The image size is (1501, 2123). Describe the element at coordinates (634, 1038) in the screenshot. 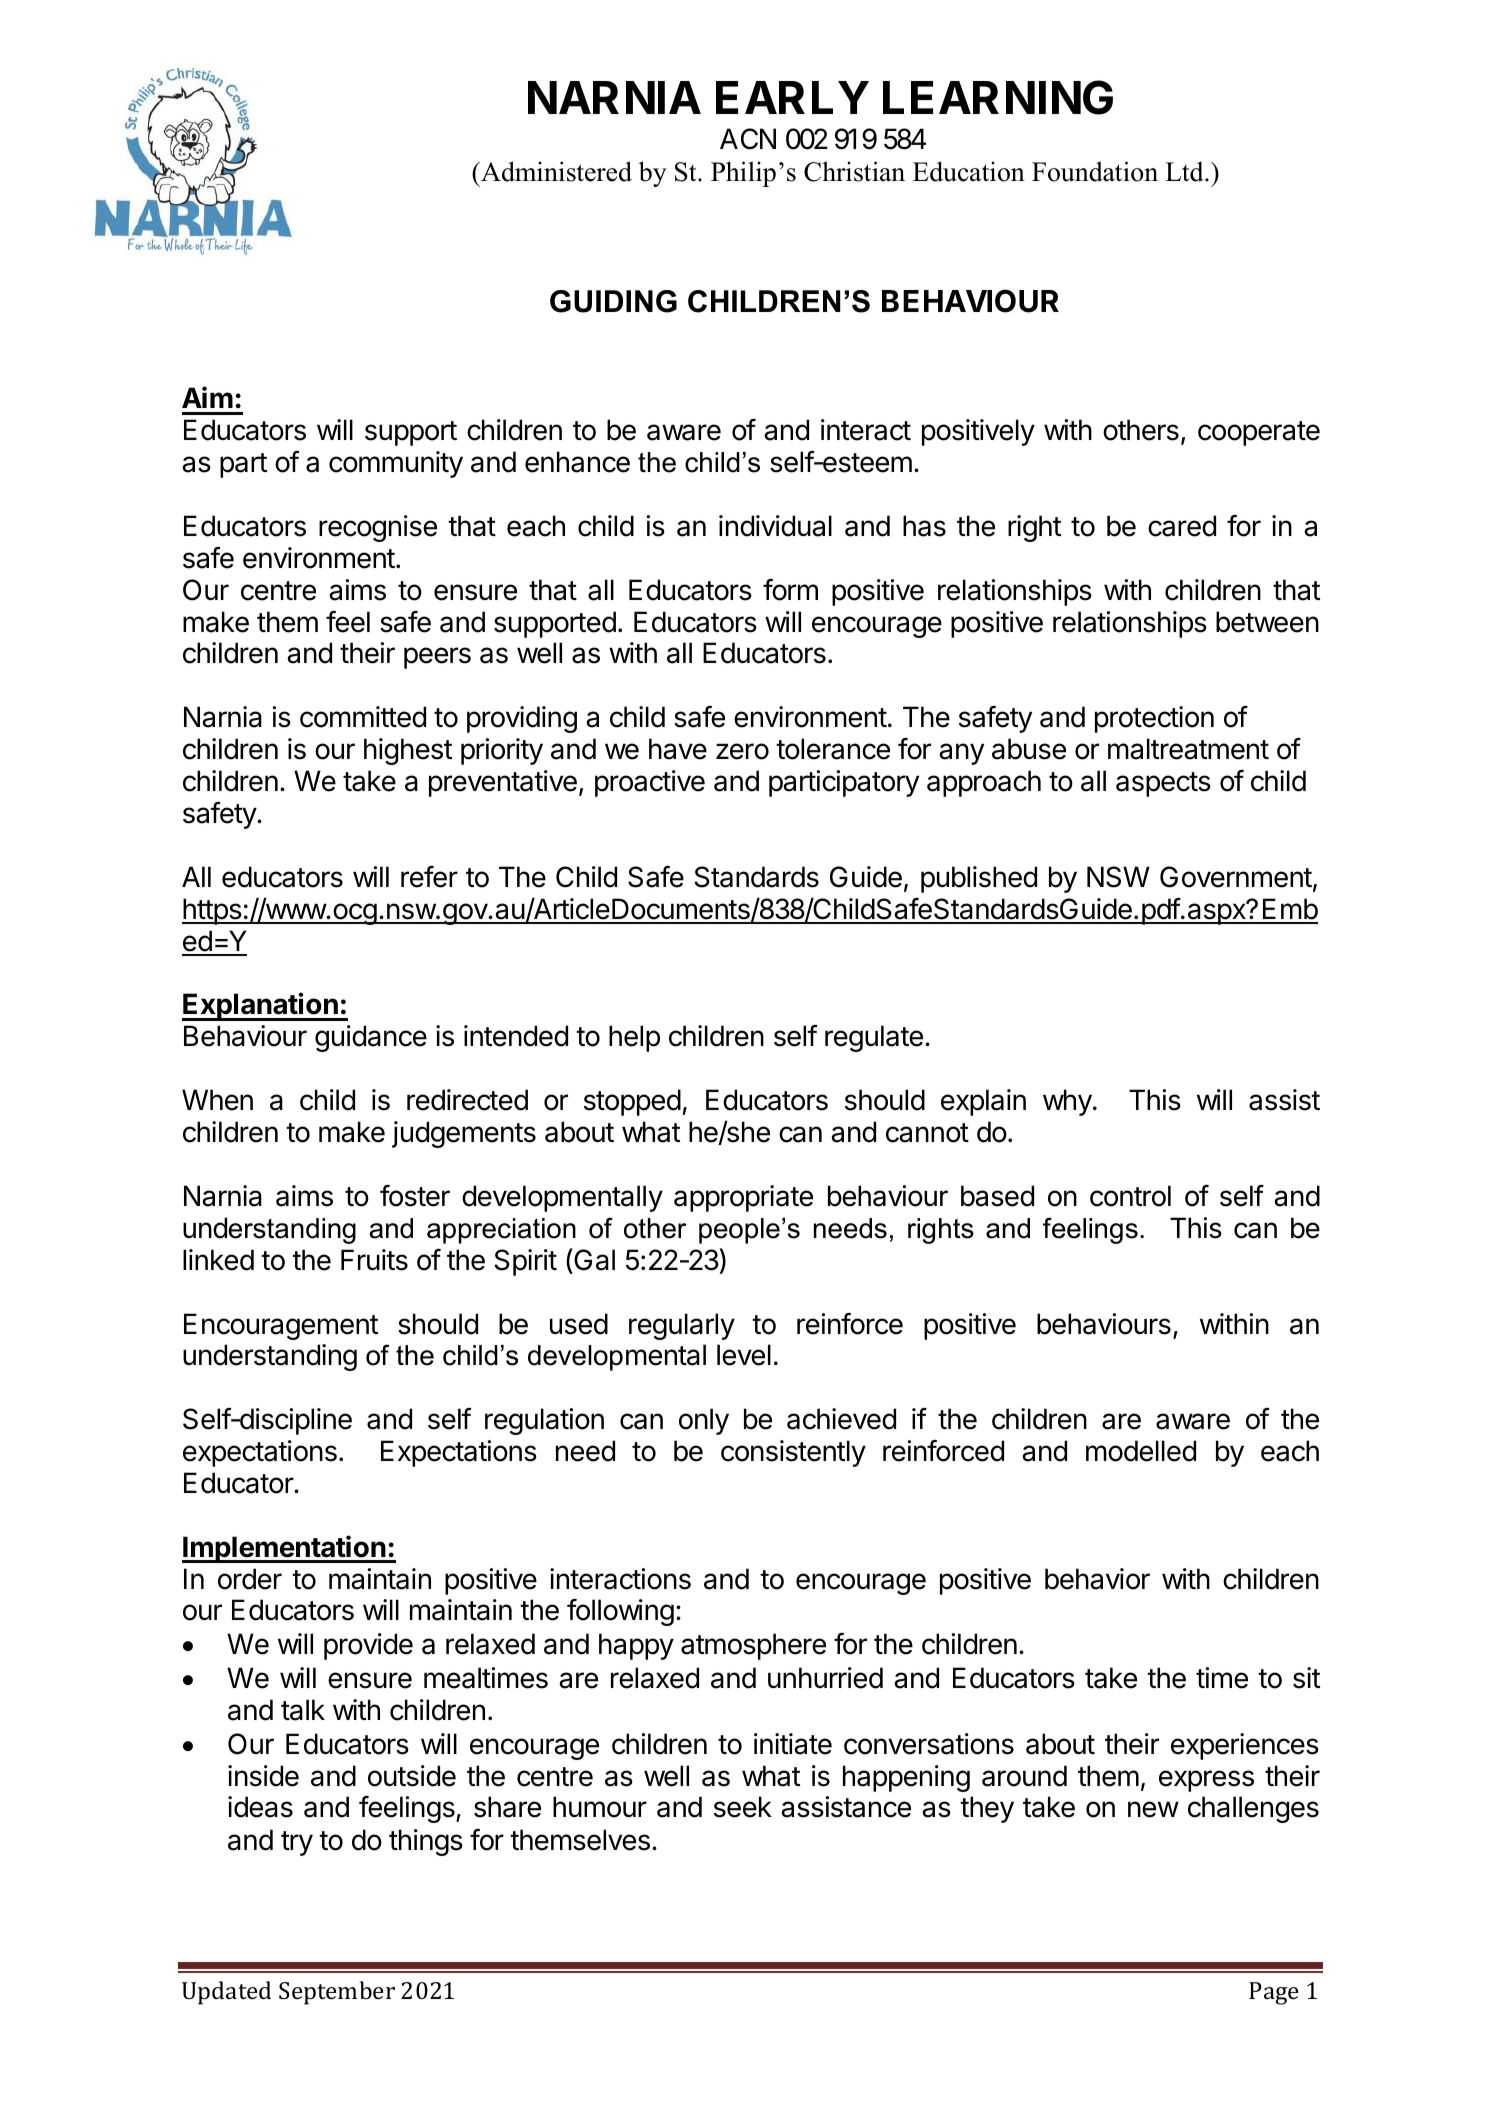

I see `help` at that location.
